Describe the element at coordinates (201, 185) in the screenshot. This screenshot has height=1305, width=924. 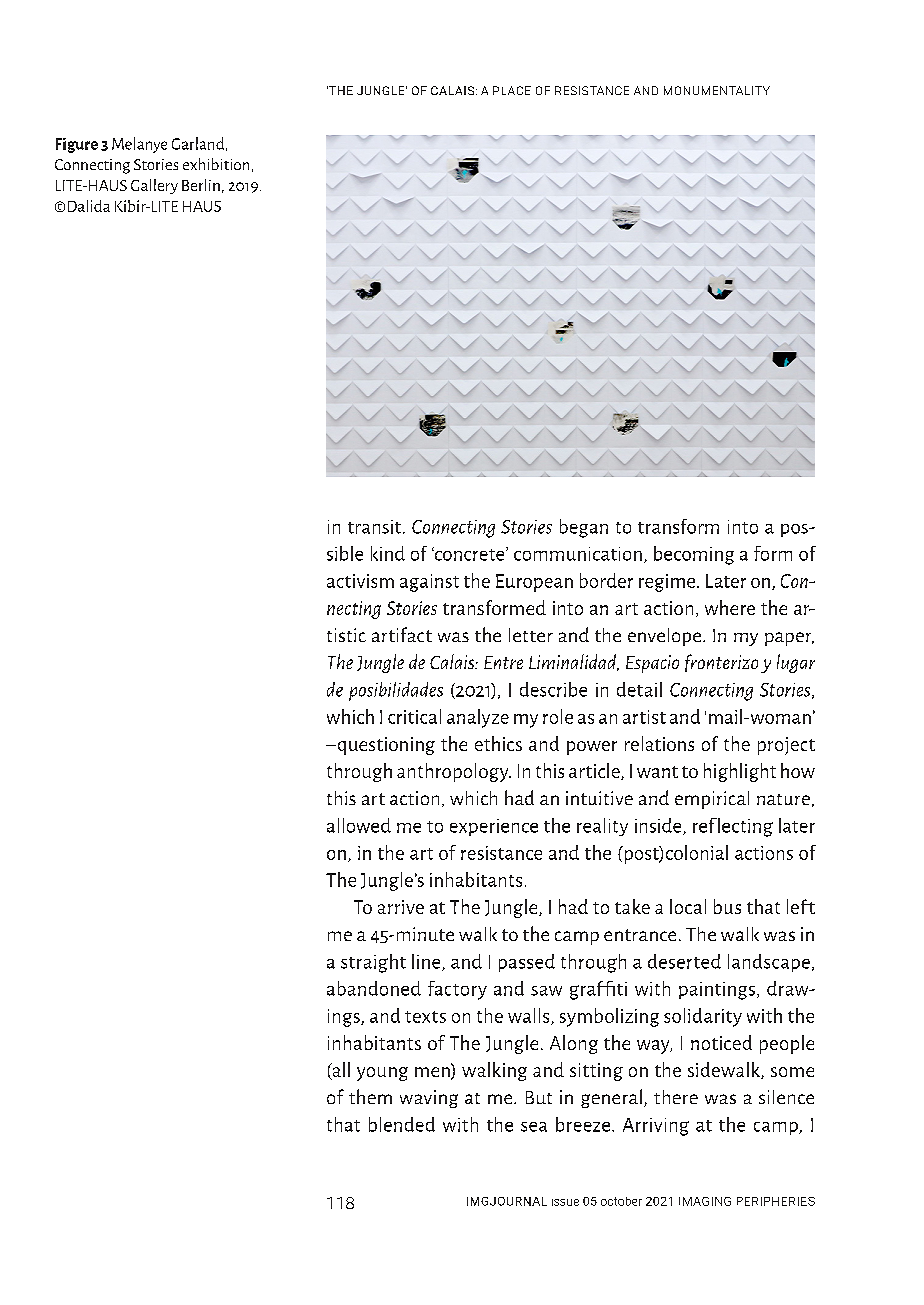
I see `Berlin` at that location.
